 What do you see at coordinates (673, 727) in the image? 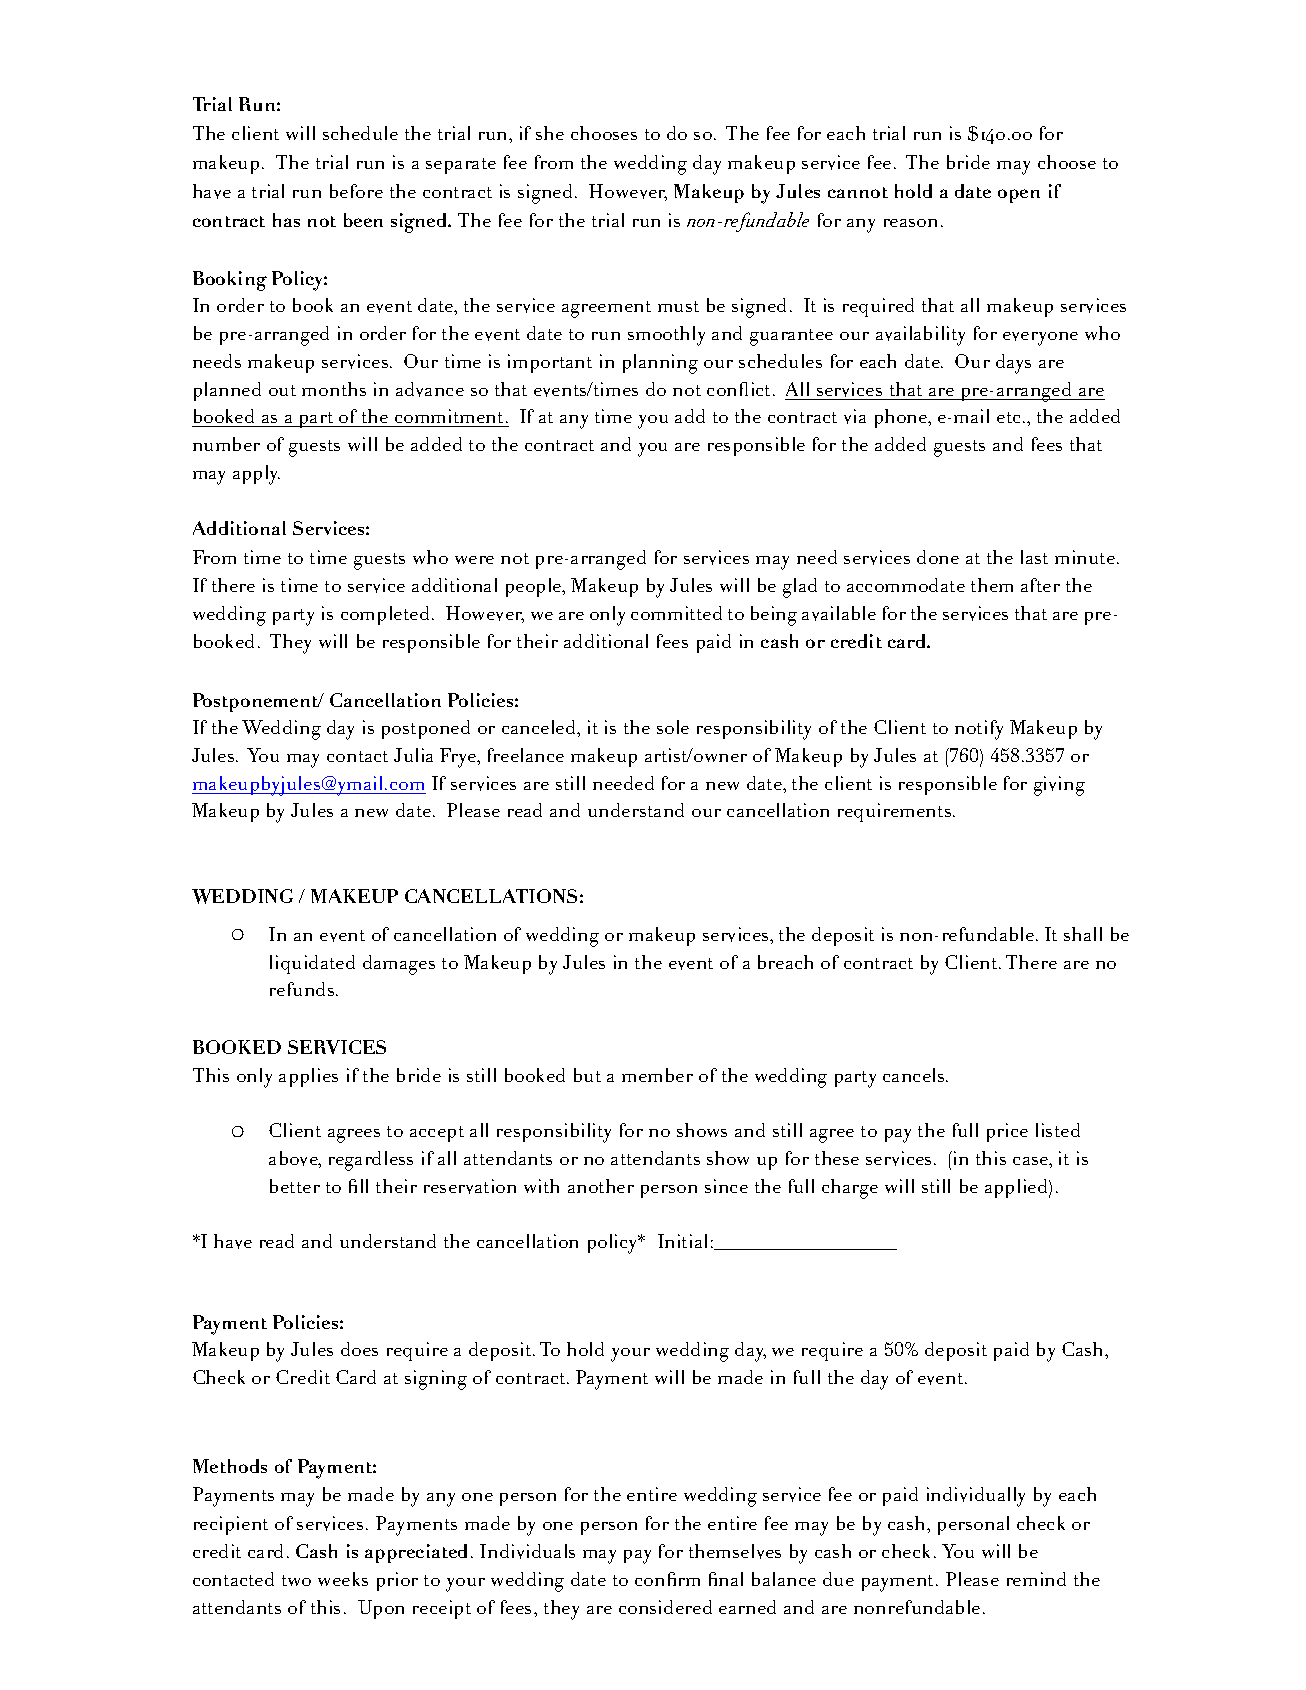
I see `sole` at bounding box center [673, 727].
